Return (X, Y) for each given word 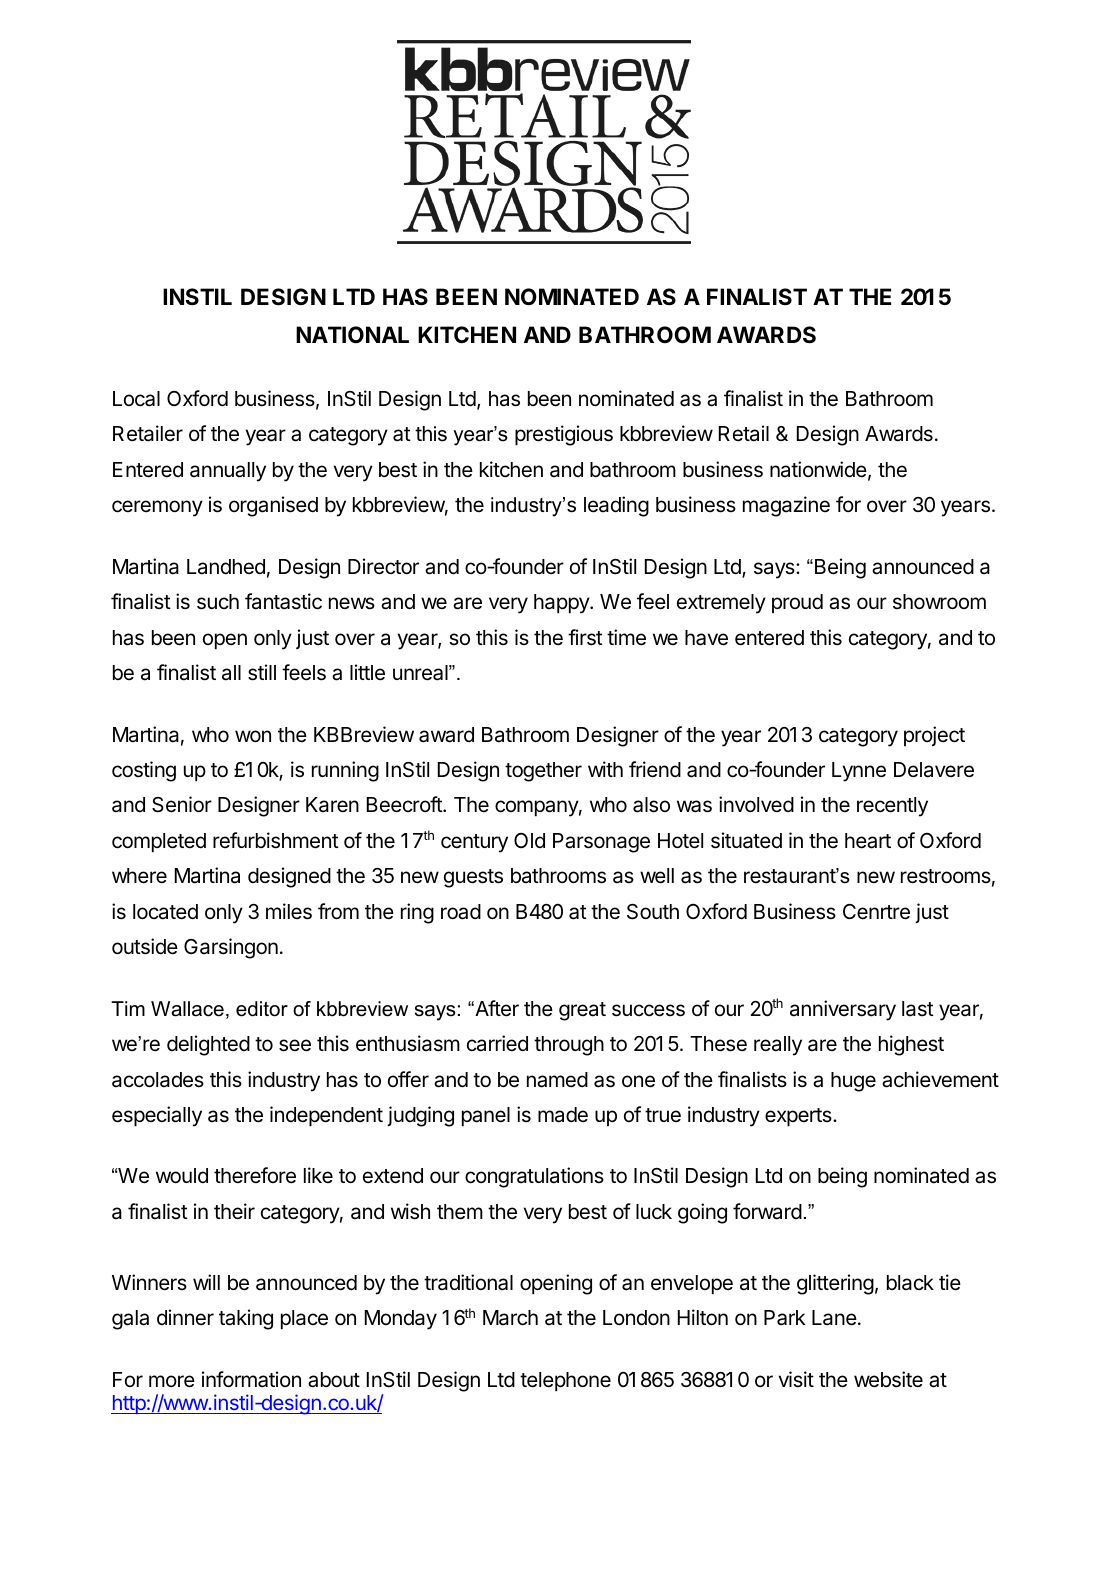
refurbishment (276, 840)
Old (529, 840)
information (251, 1379)
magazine (786, 506)
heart (868, 841)
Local (136, 399)
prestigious (564, 435)
